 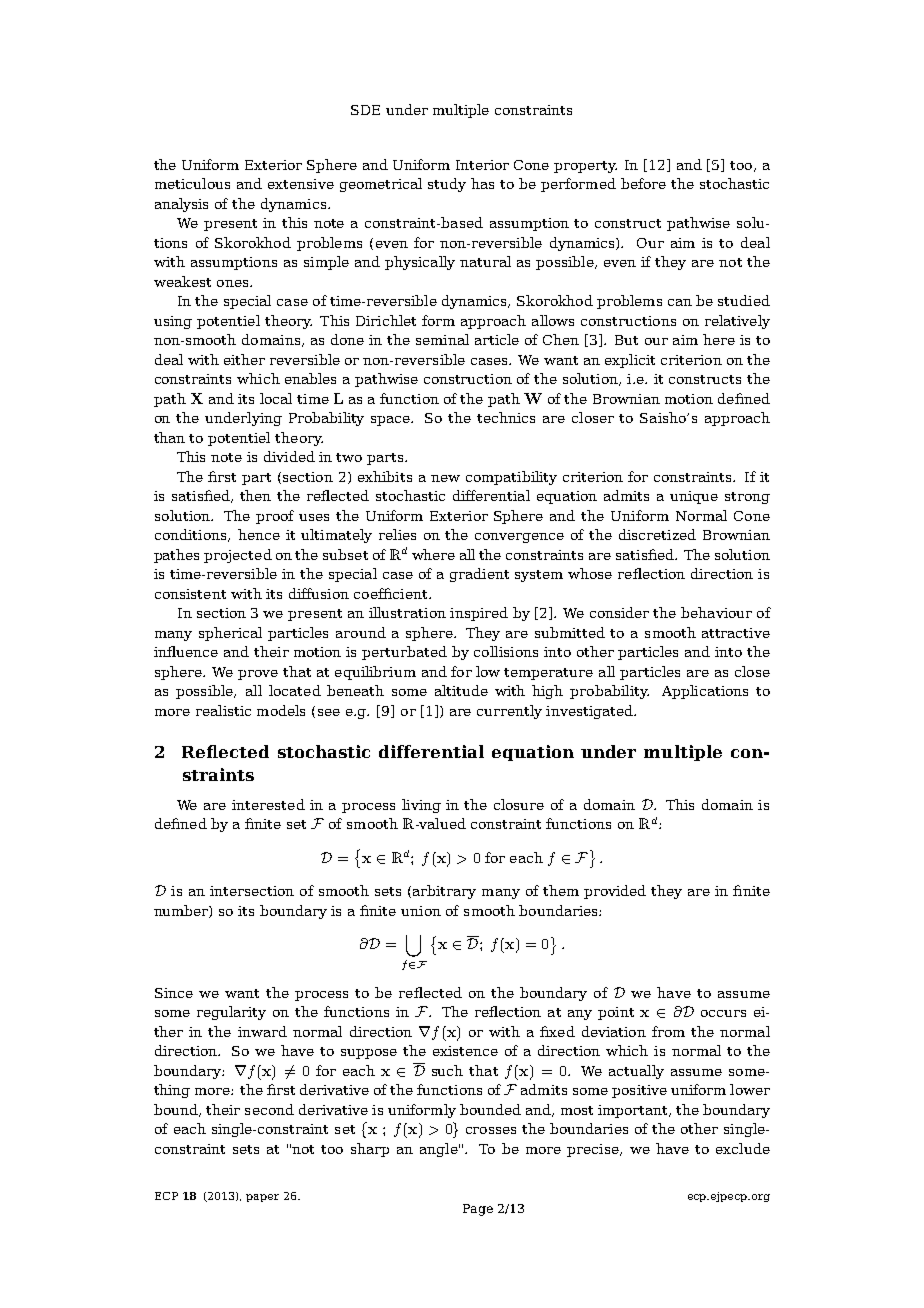 I want to click on paper, so click(x=262, y=1198).
